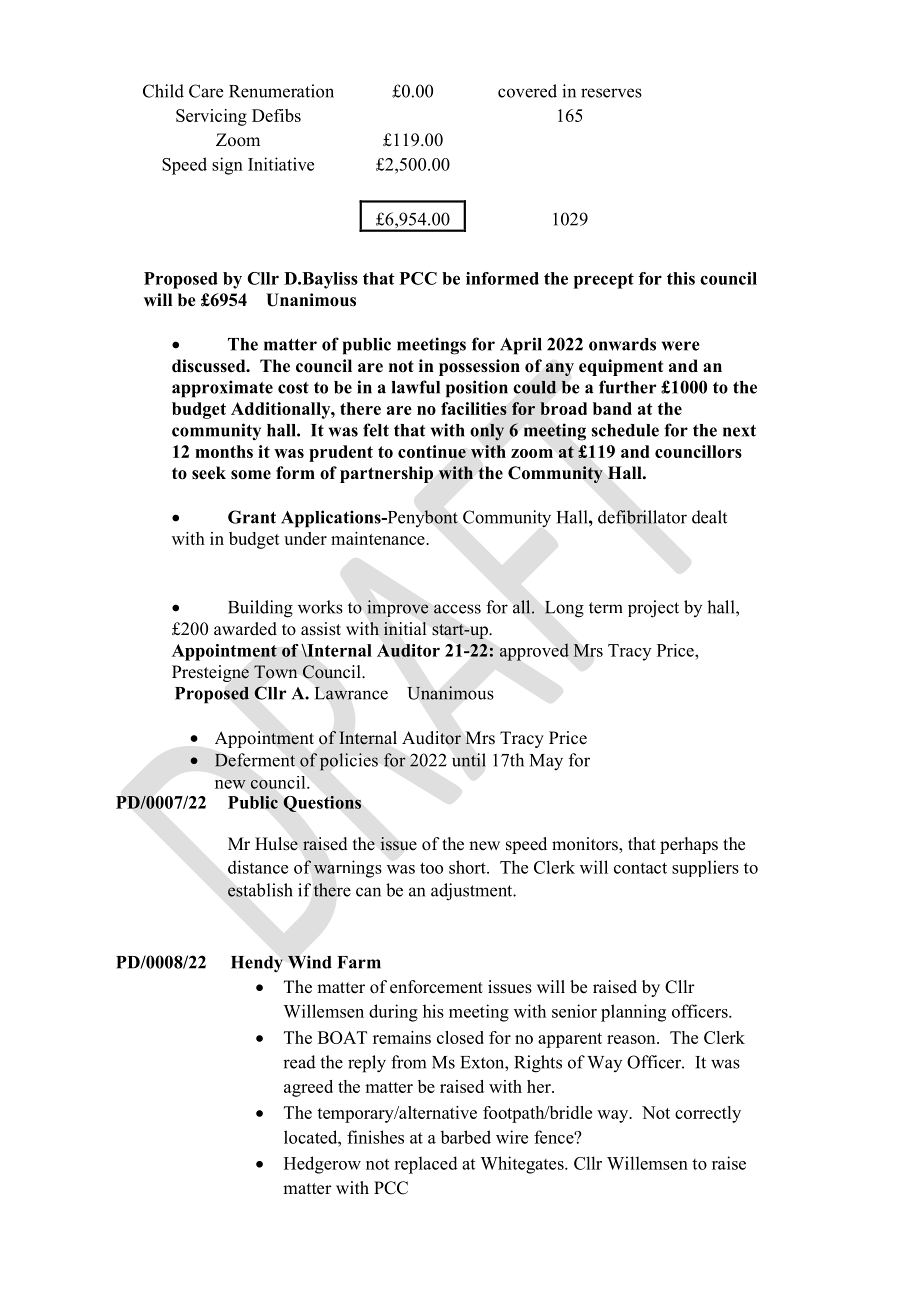 The width and height of the page is (924, 1308). I want to click on Servicing, so click(211, 117).
